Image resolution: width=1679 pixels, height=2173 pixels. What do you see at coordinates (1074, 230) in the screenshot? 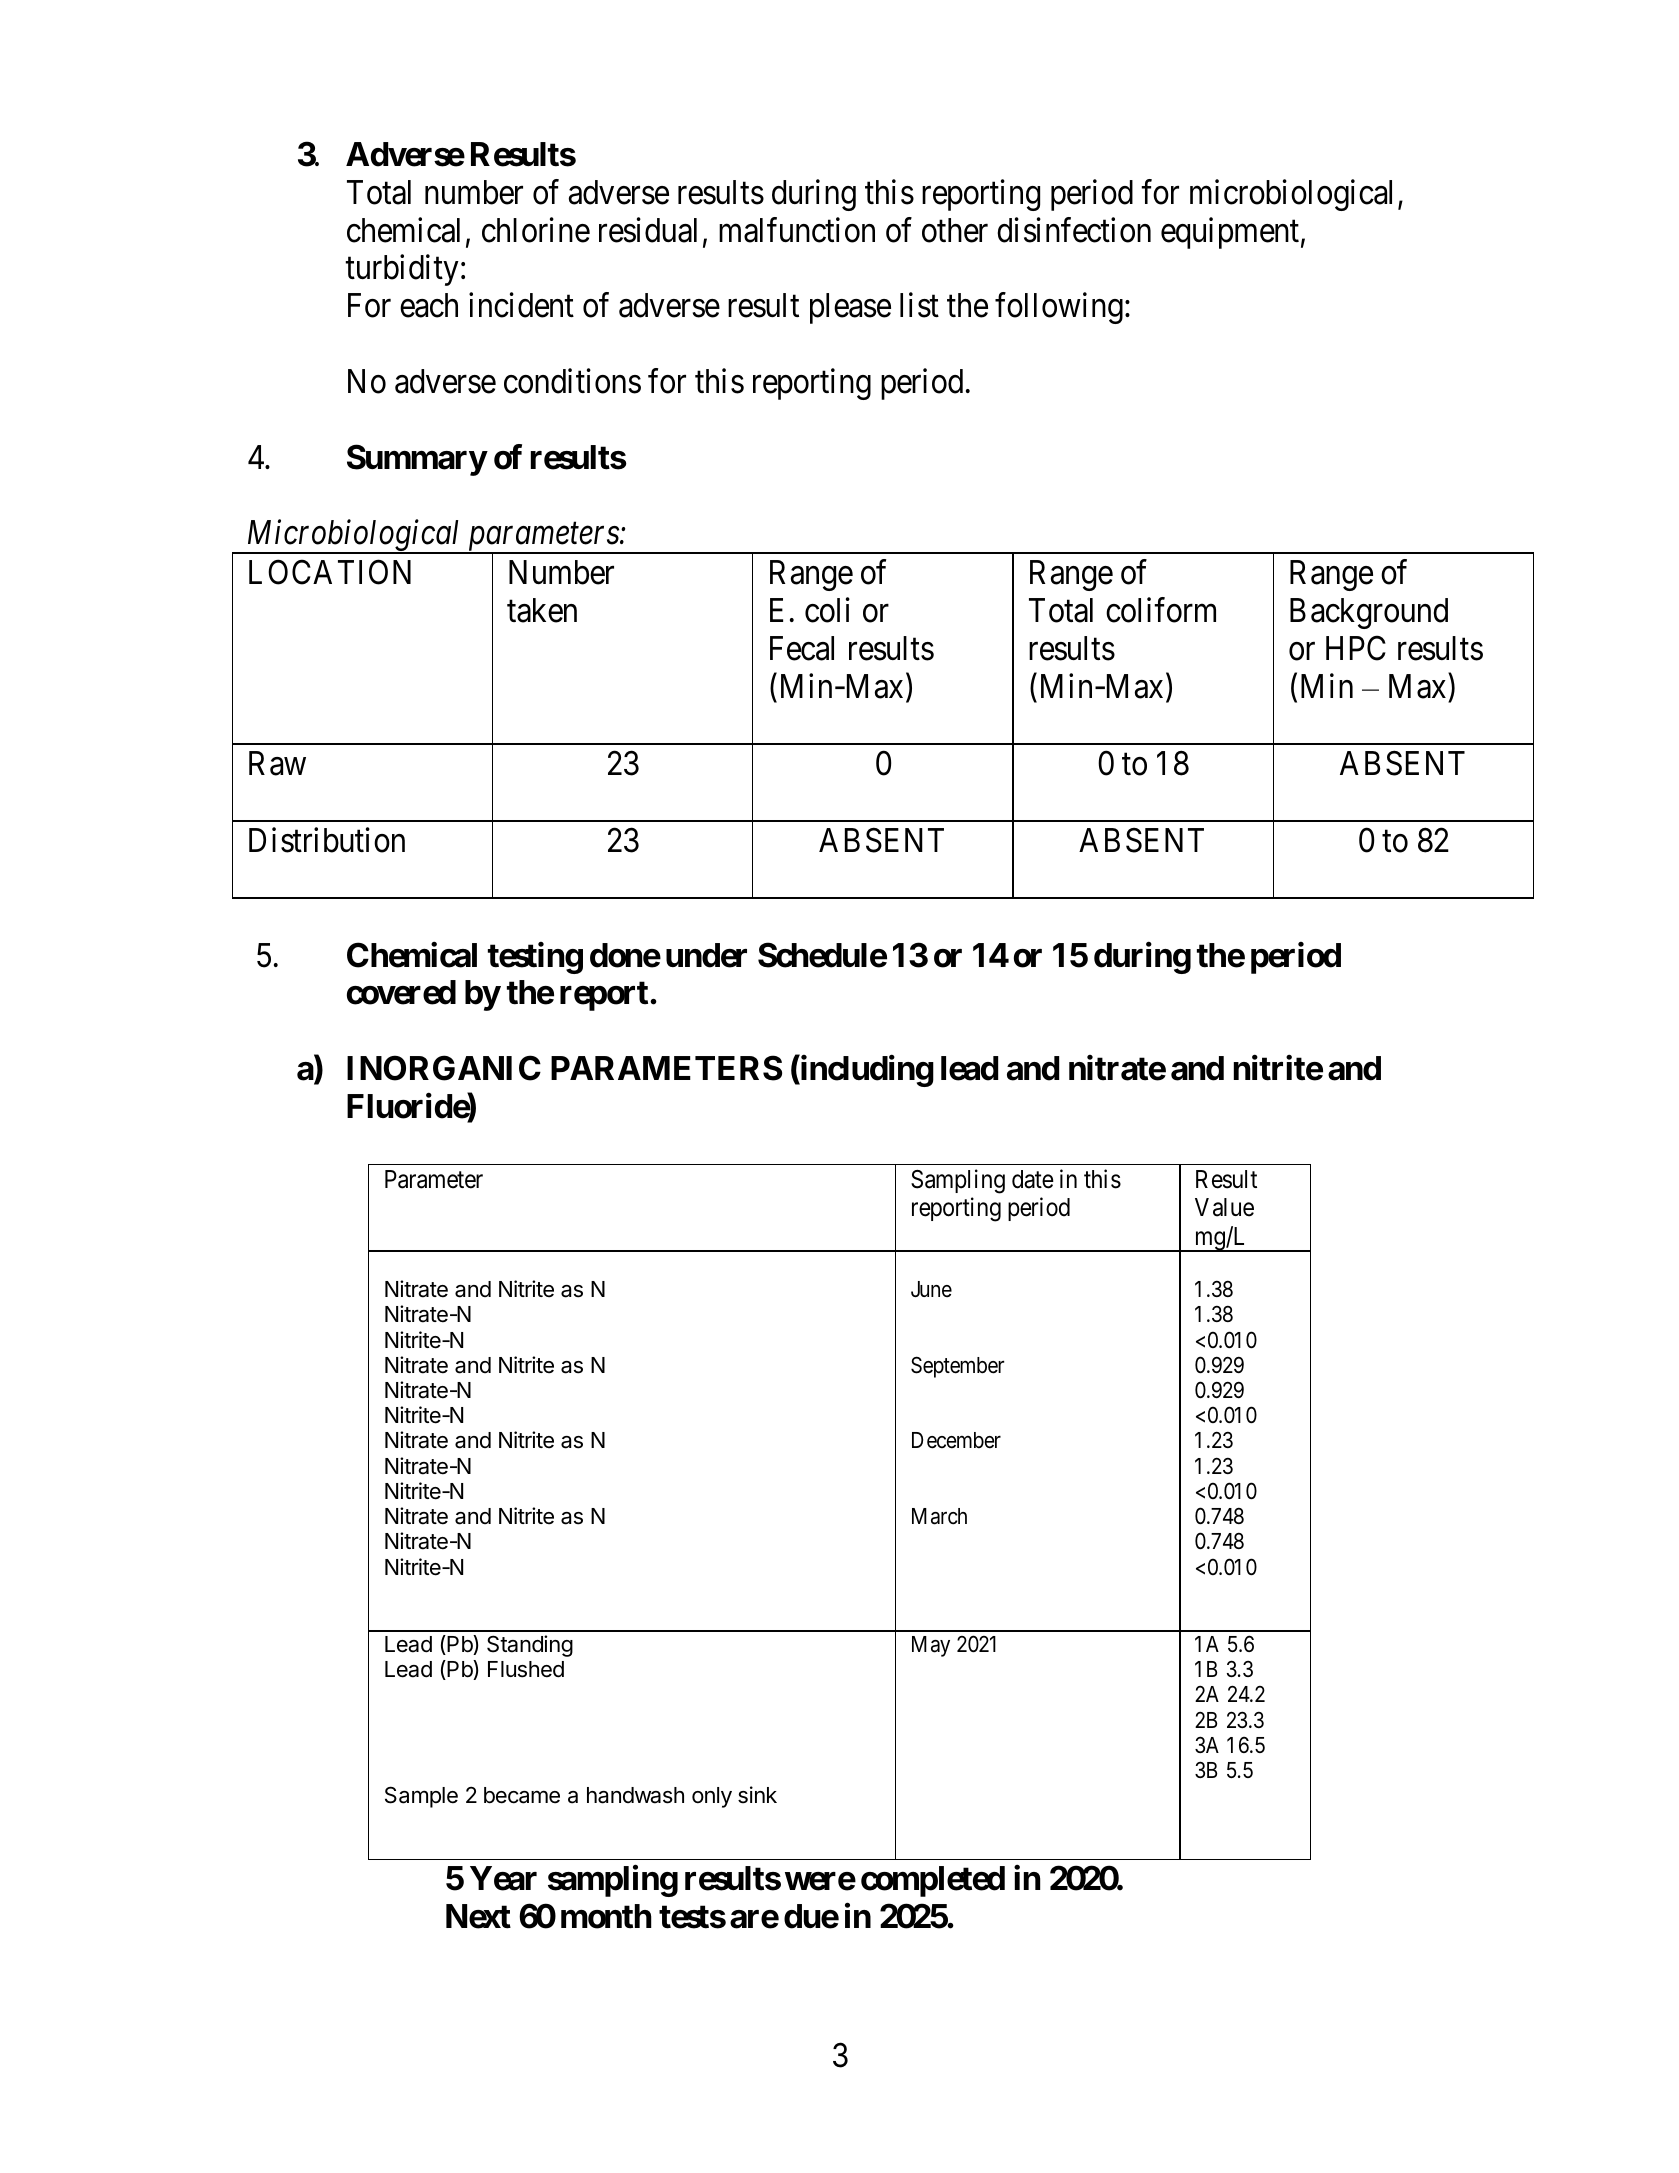
I see `disinfection` at bounding box center [1074, 230].
